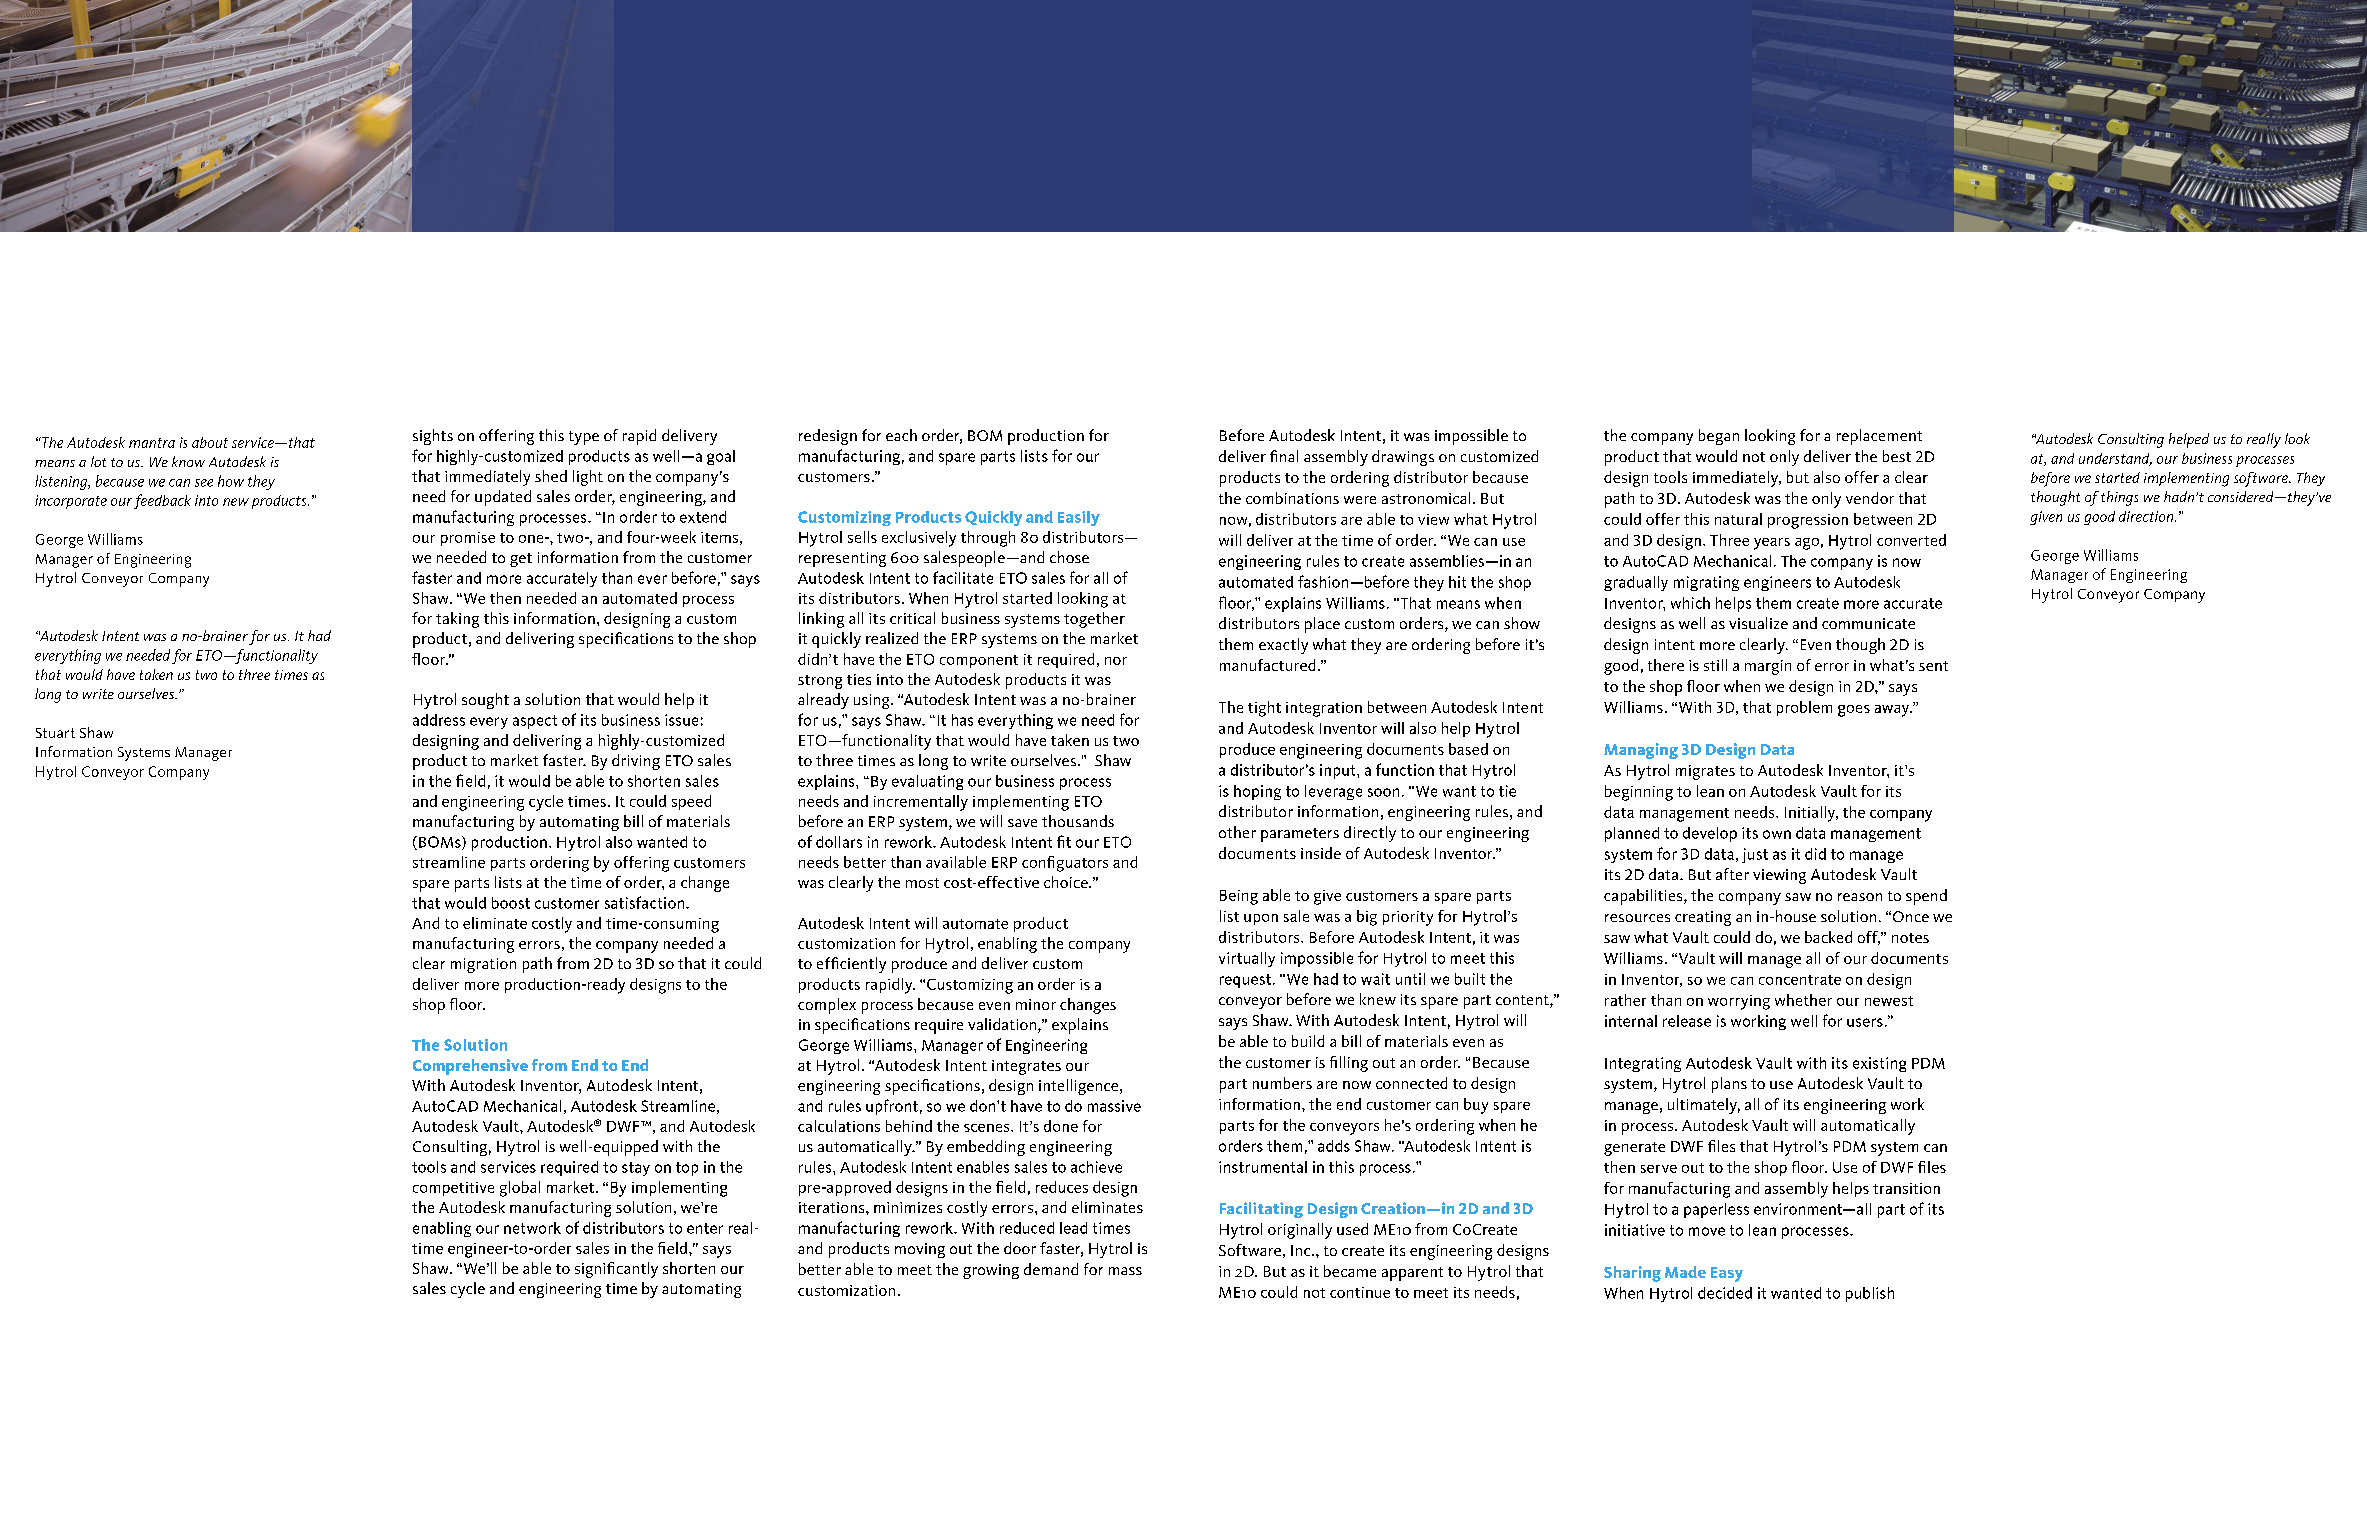 This screenshot has height=1532, width=2367. Describe the element at coordinates (188, 461) in the screenshot. I see `know` at that location.
